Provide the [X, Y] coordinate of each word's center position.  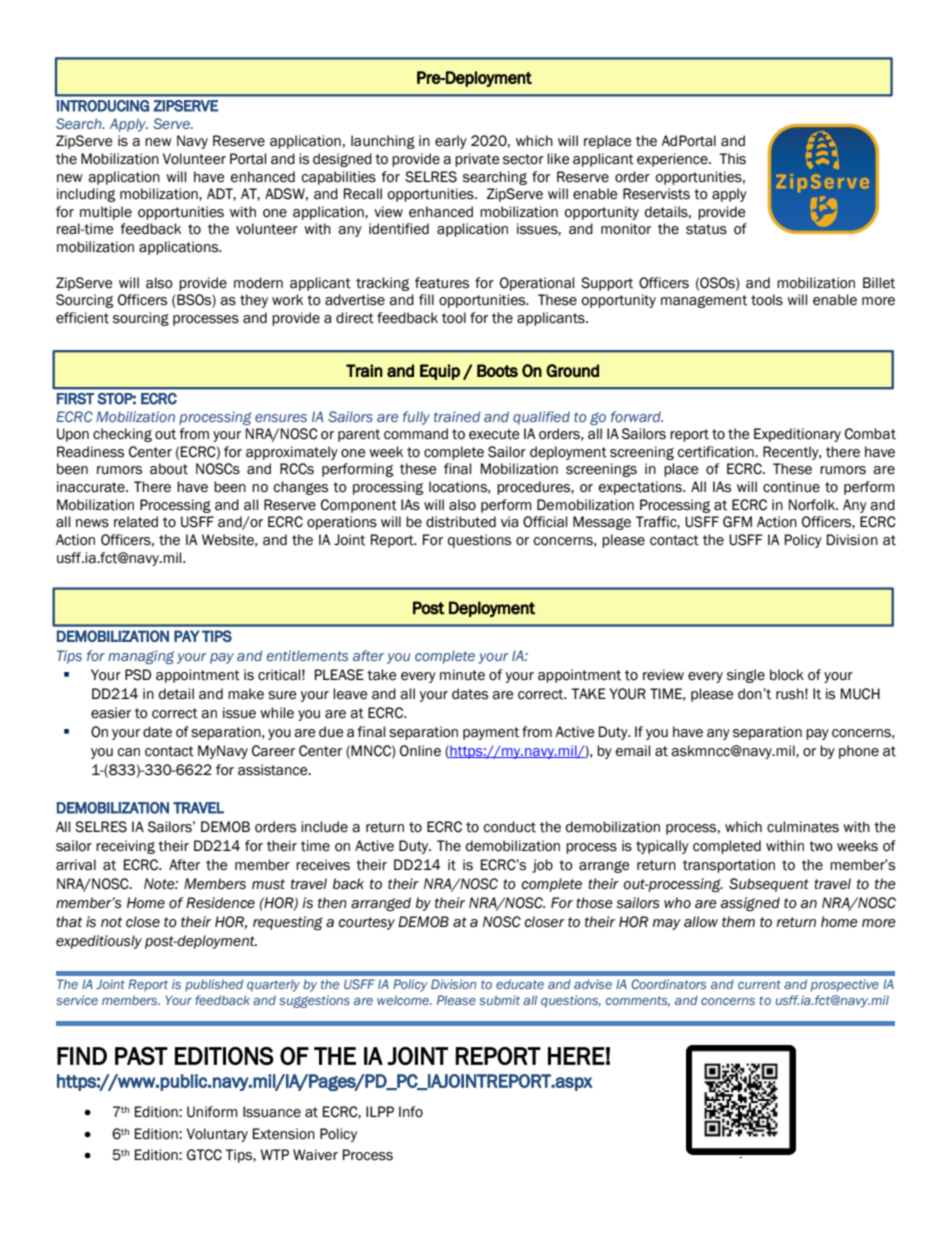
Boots [497, 370]
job [542, 866]
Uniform [212, 1112]
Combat [870, 434]
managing [141, 657]
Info [411, 1112]
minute [462, 675]
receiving [125, 847]
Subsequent [769, 885]
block [787, 675]
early [451, 142]
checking [122, 435]
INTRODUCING [103, 106]
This [732, 159]
